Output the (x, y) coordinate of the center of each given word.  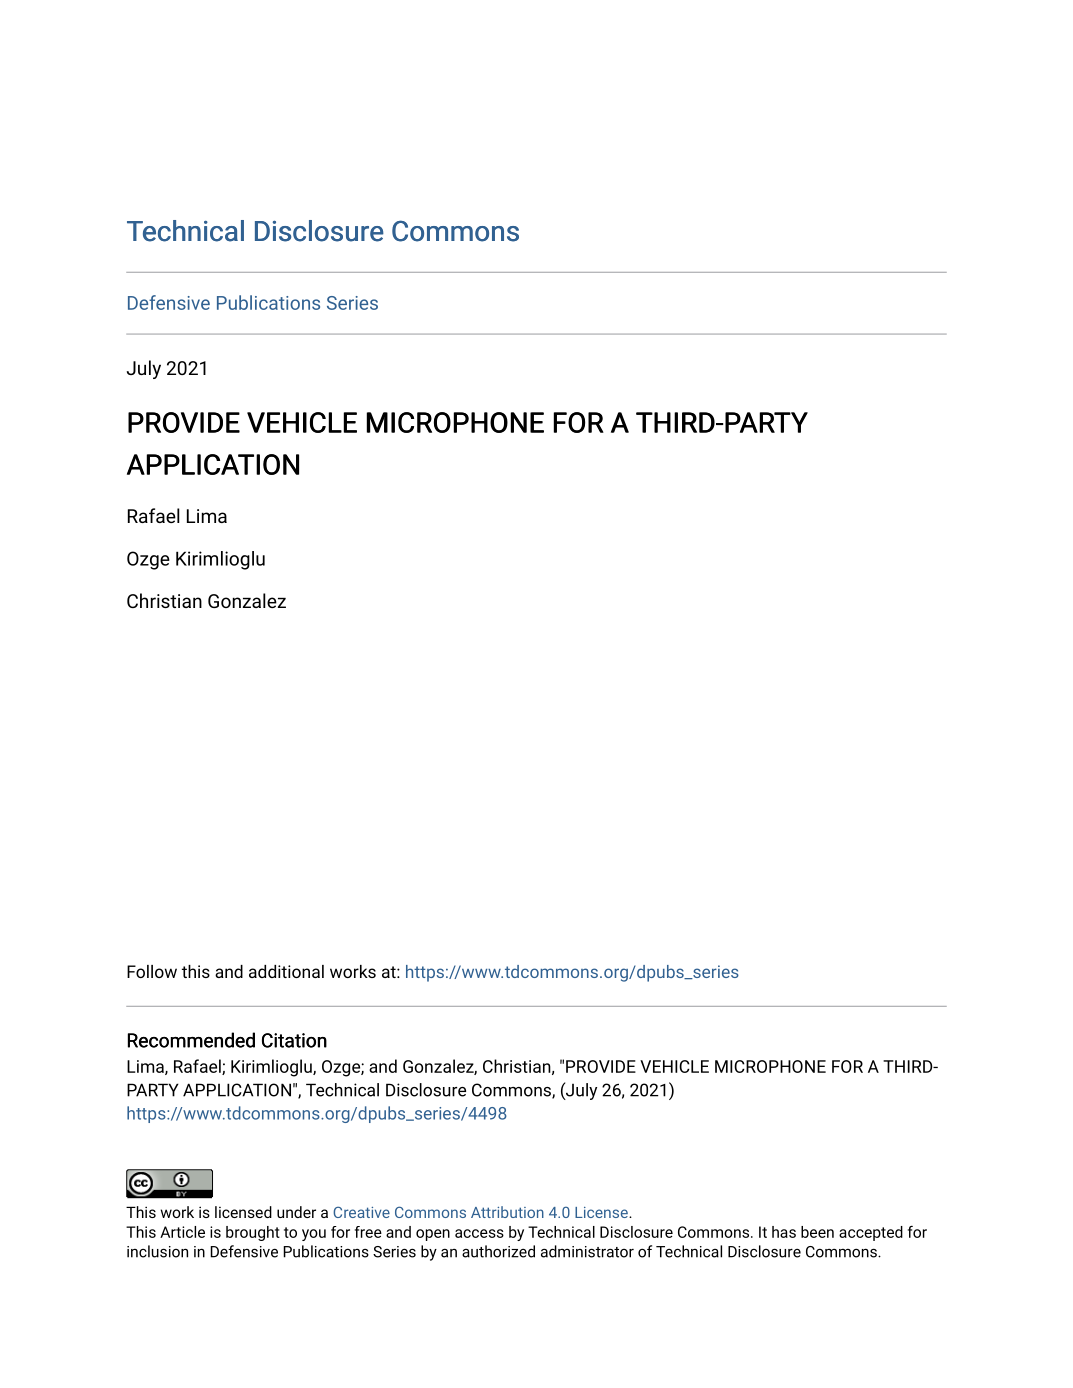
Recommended (191, 1040)
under (296, 1212)
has (784, 1232)
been (817, 1232)
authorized (498, 1251)
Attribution (507, 1212)
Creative (361, 1212)
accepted (871, 1233)
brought (253, 1233)
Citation (294, 1040)
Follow (152, 971)
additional (286, 971)
